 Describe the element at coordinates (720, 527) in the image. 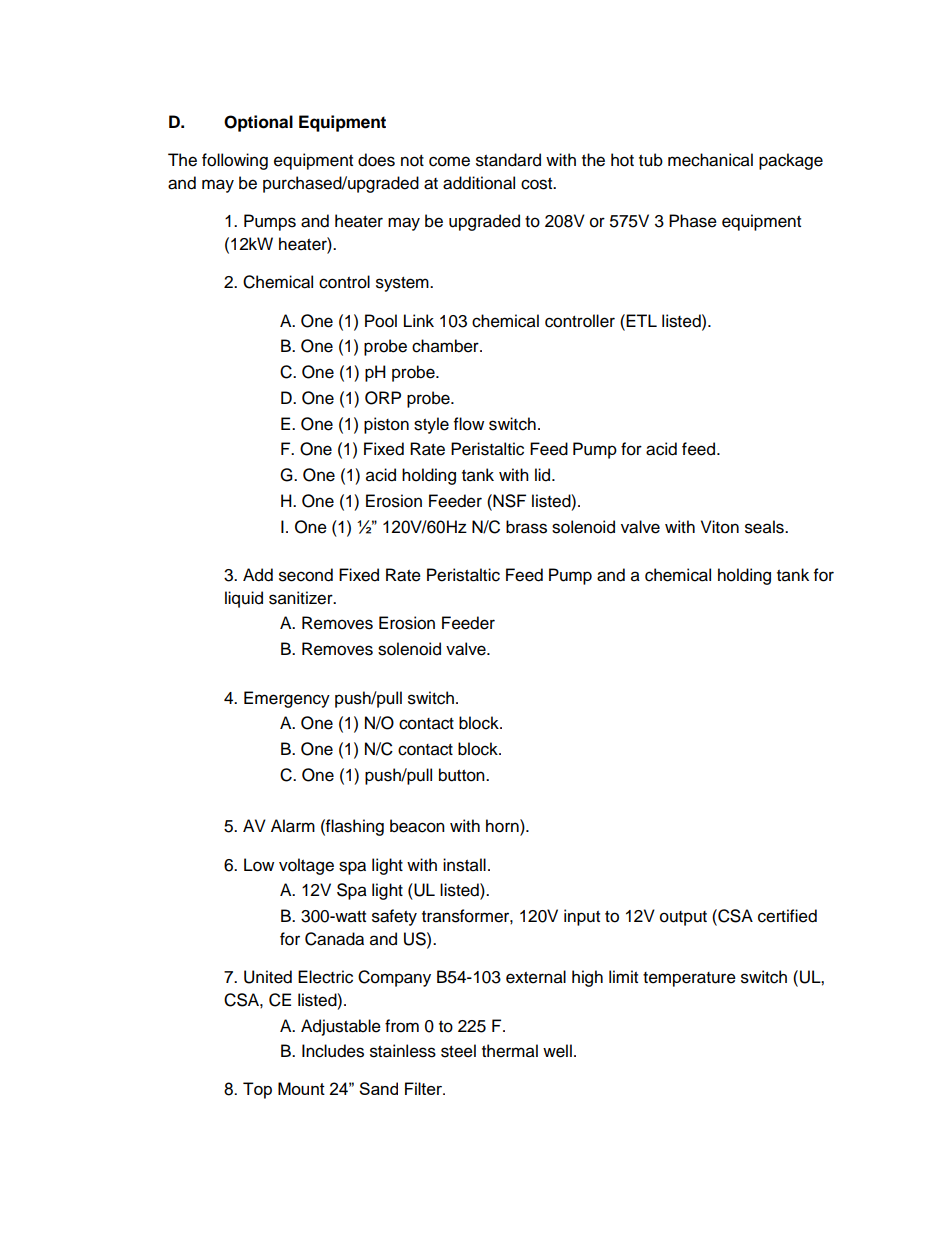

I see `Viton` at that location.
